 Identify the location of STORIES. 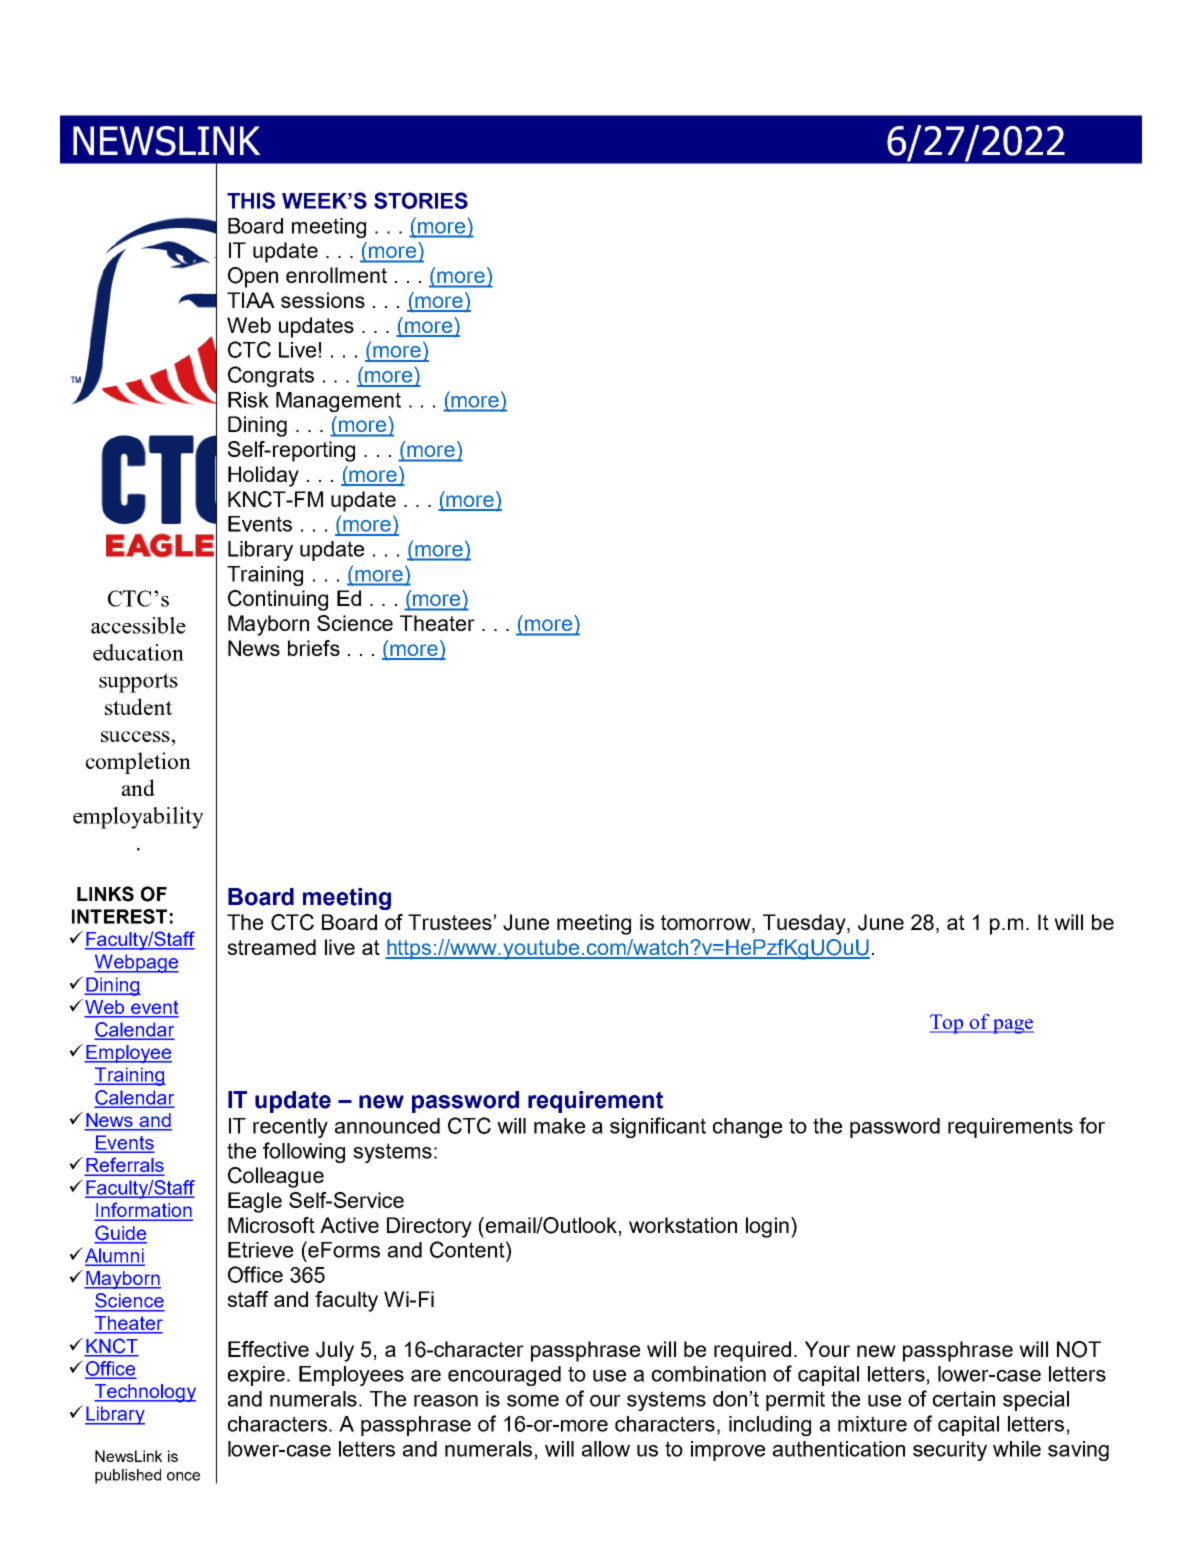
(421, 200).
